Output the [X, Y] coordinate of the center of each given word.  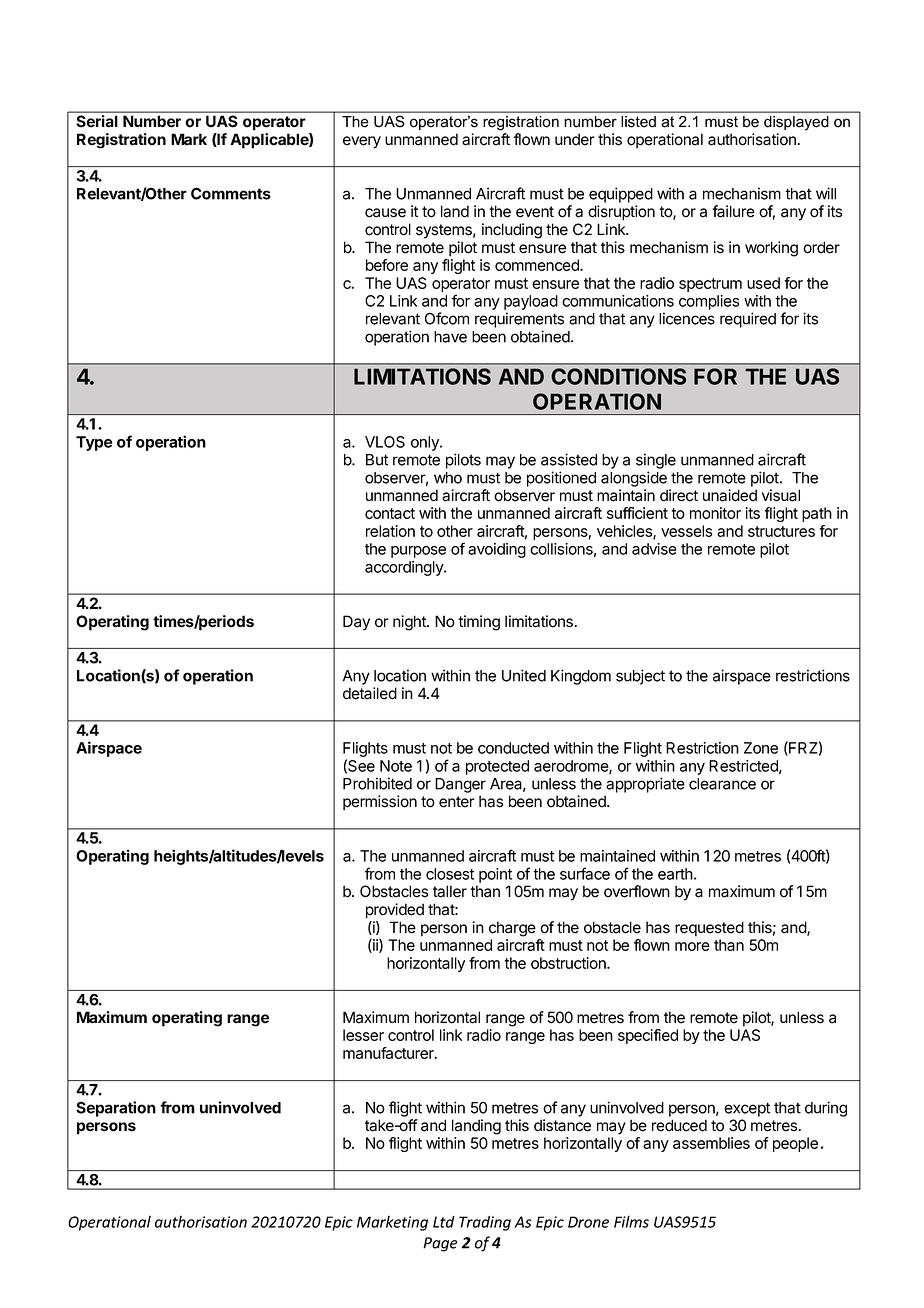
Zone [761, 748]
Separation [116, 1109]
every [362, 142]
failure [733, 211]
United [524, 675]
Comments [231, 193]
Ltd [444, 1222]
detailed [370, 693]
